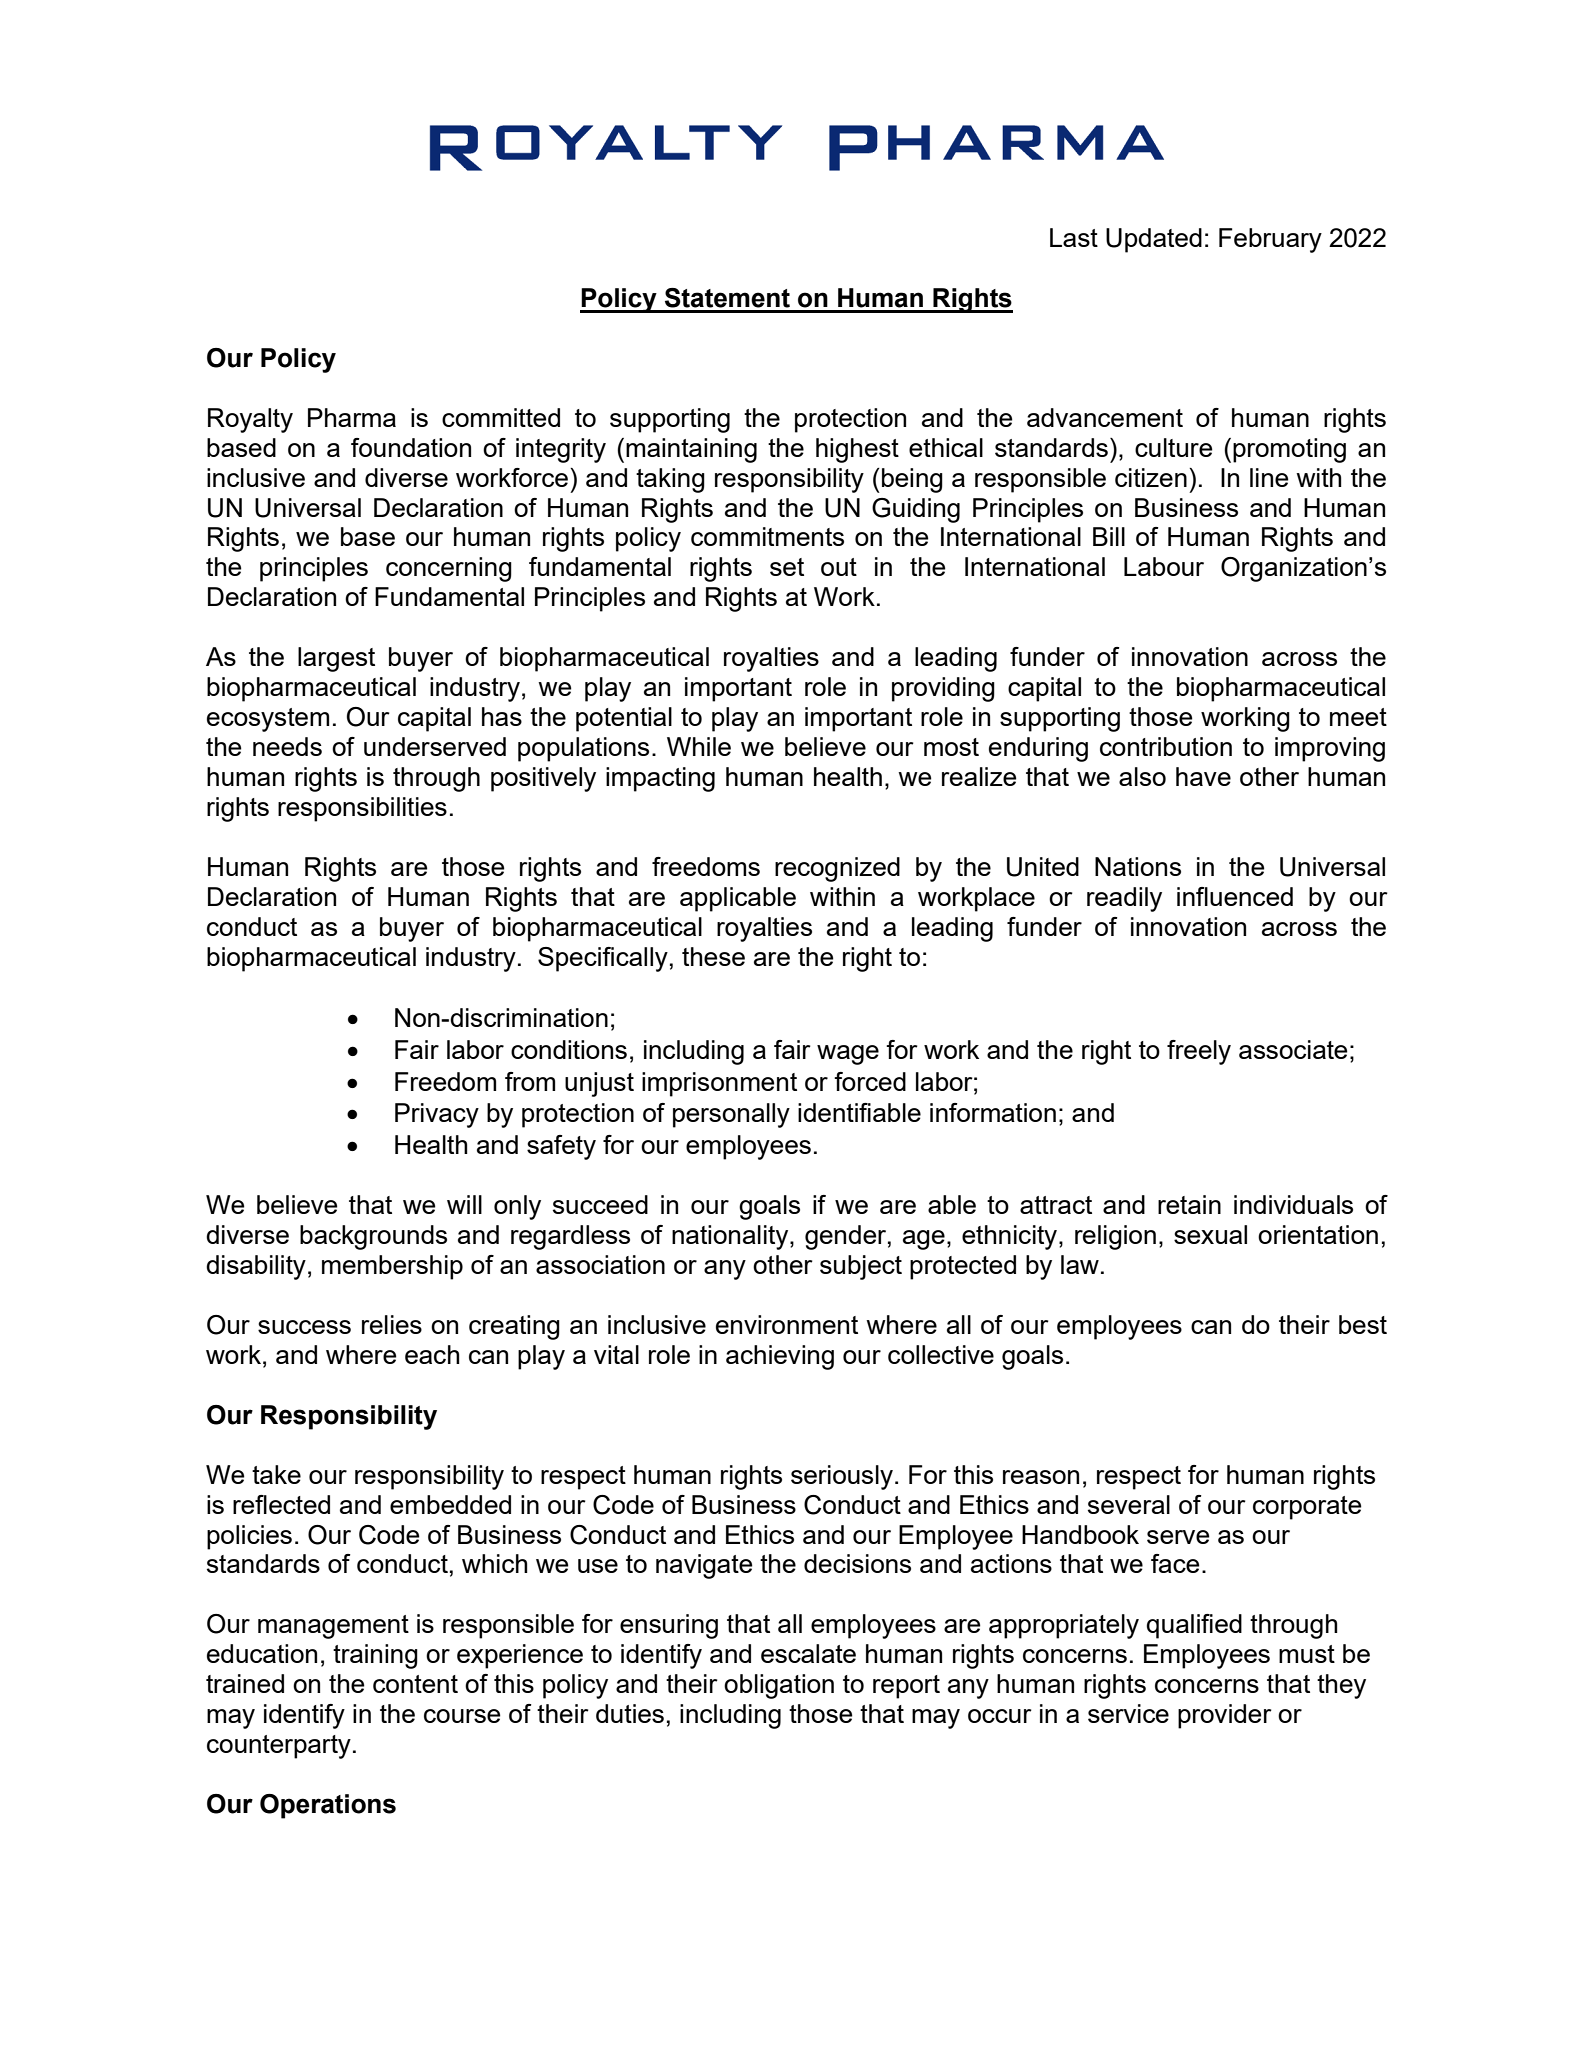  I want to click on February, so click(1270, 240).
